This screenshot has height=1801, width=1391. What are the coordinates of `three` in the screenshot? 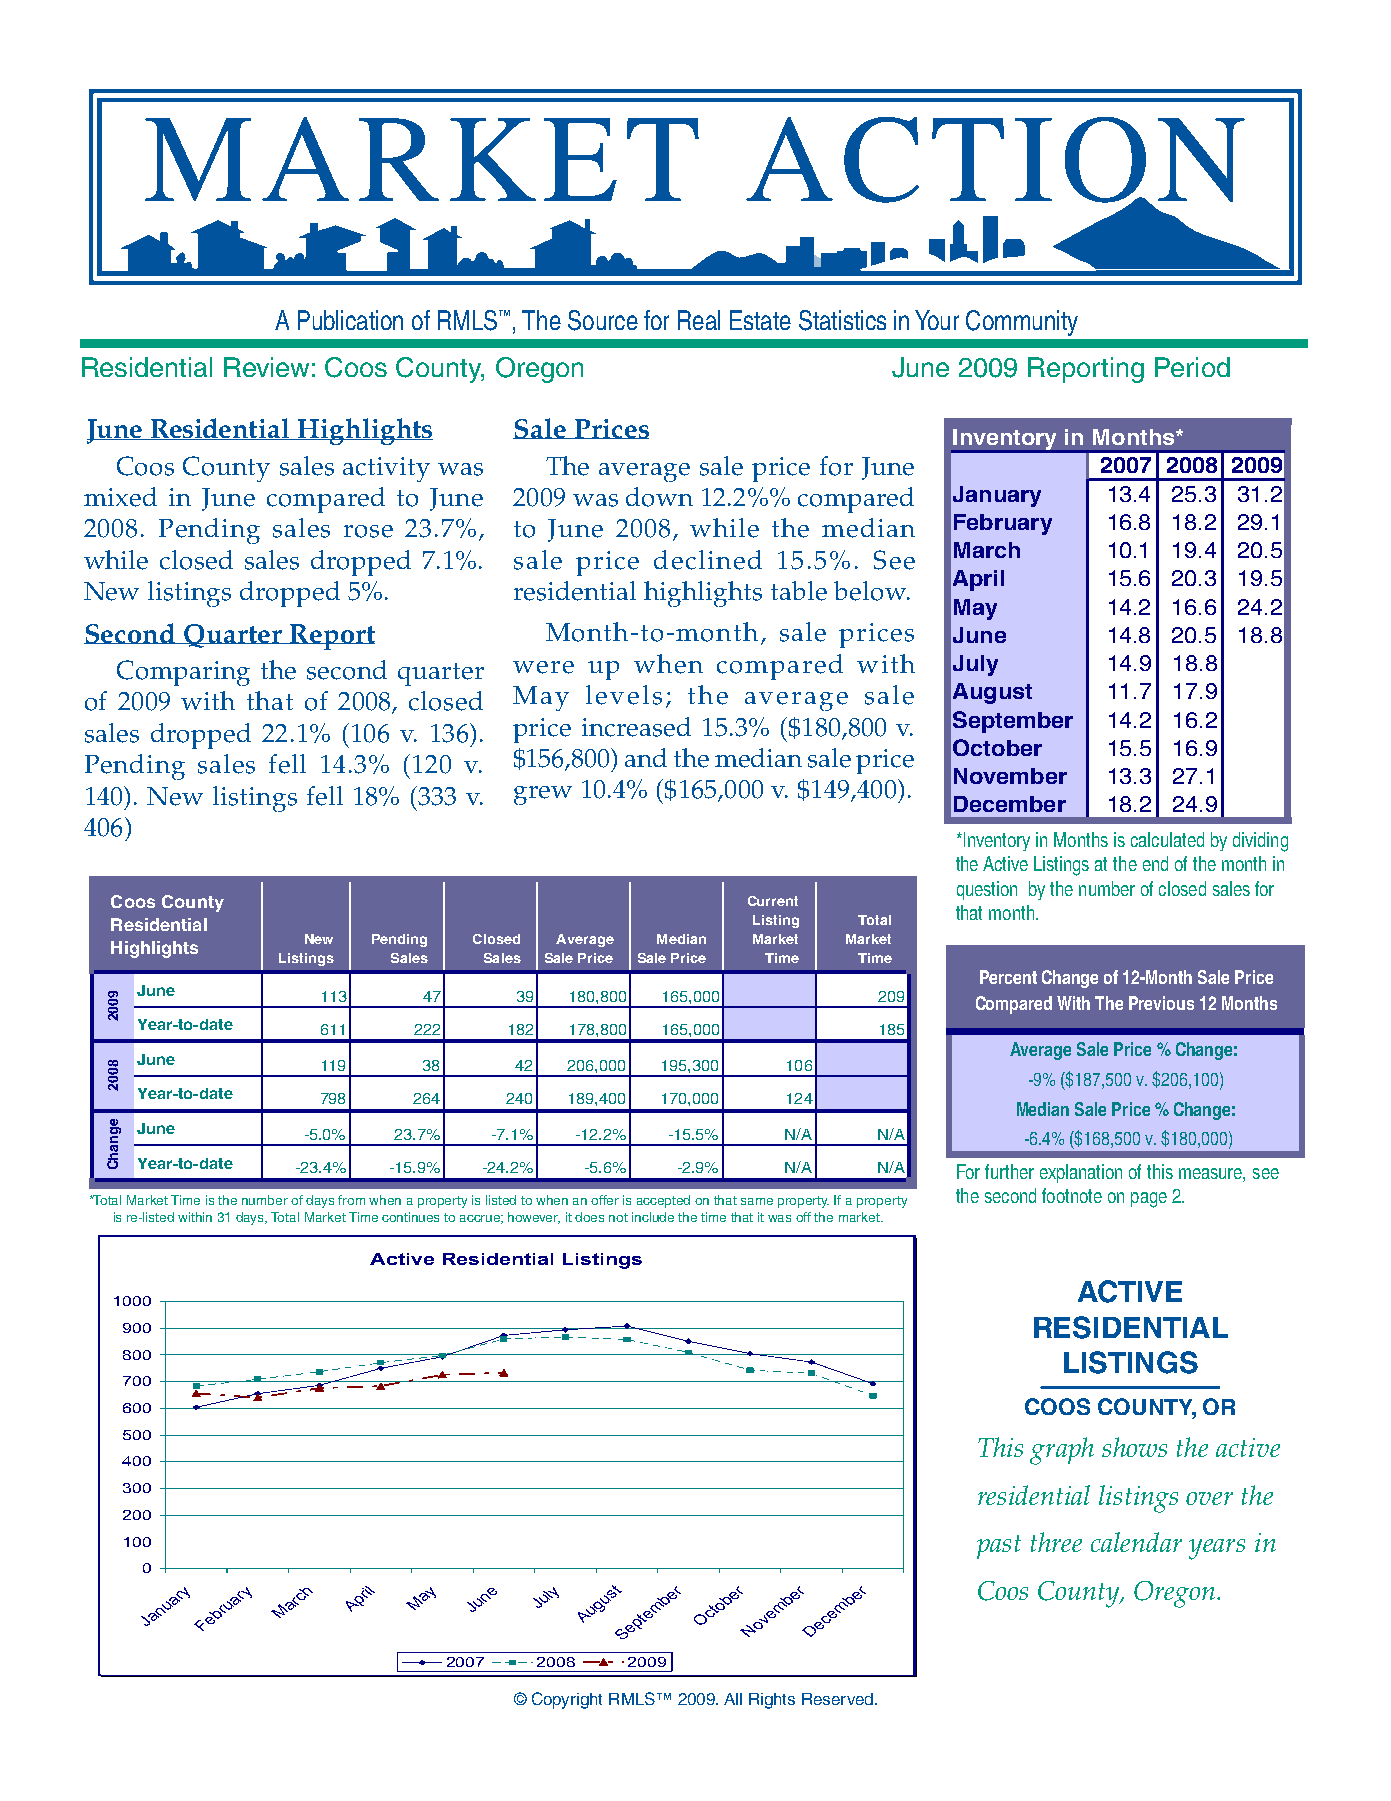 It's located at (1056, 1542).
